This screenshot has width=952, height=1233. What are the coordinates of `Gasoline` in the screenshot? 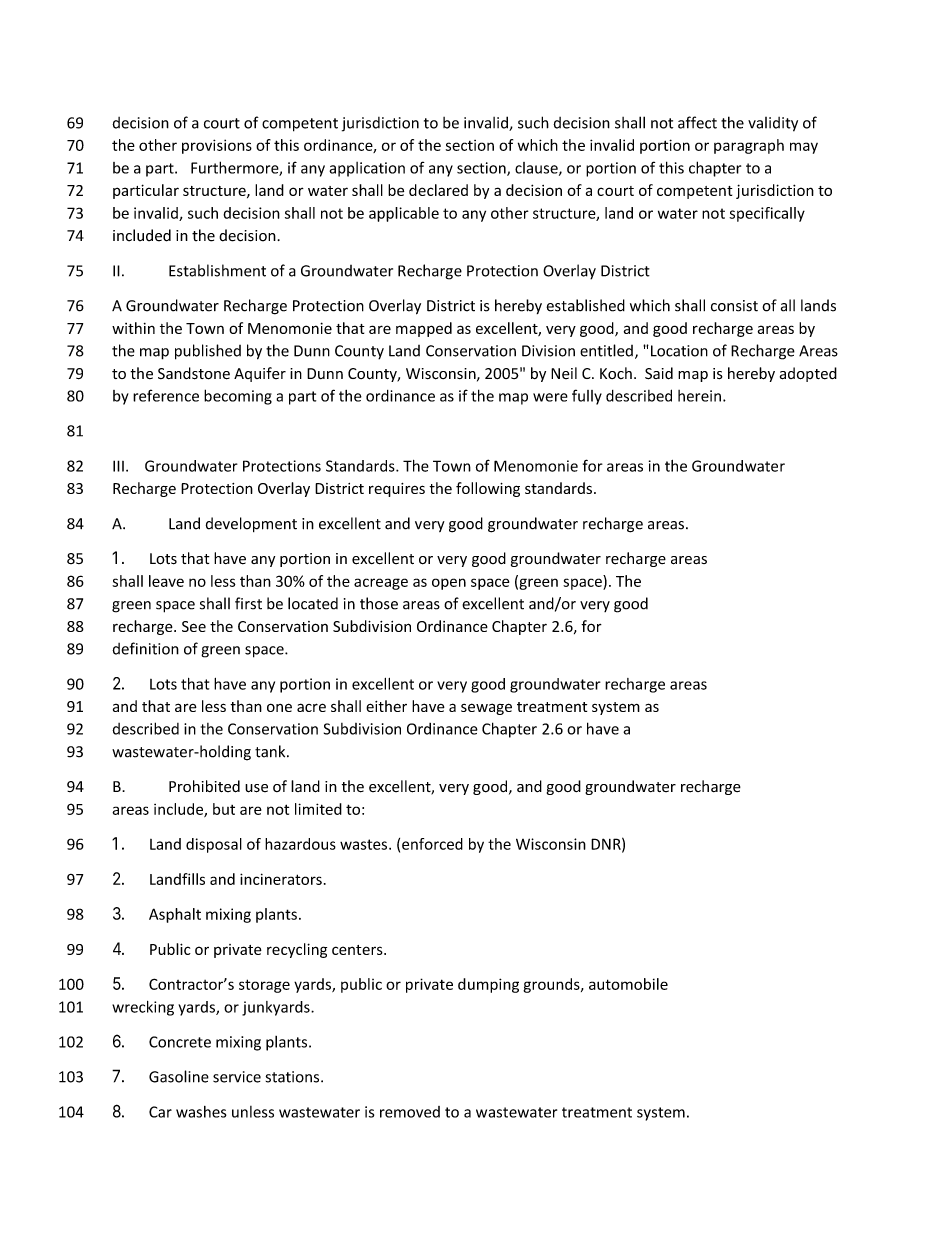 It's located at (179, 1076).
